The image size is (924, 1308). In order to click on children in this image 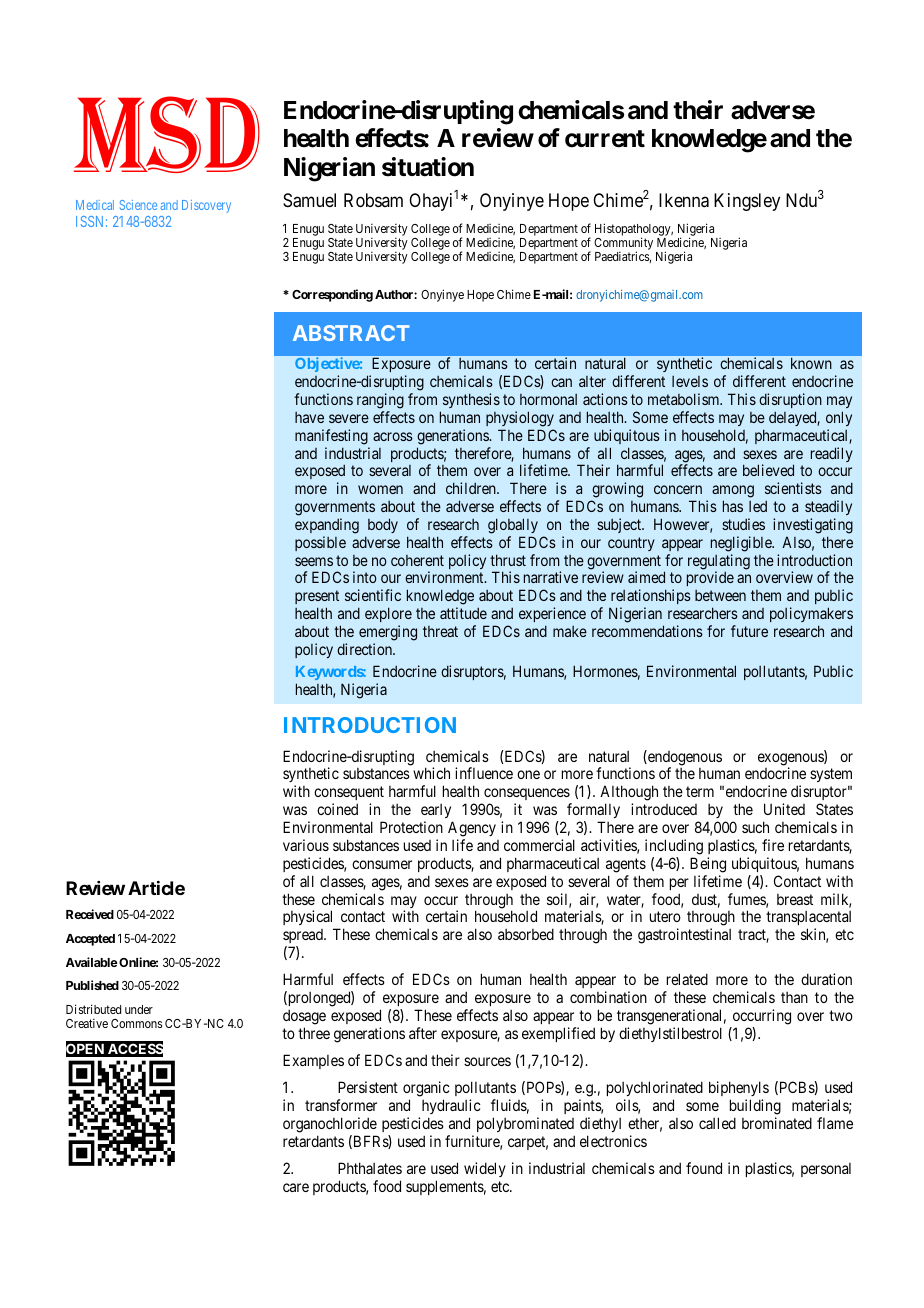, I will do `click(472, 488)`.
